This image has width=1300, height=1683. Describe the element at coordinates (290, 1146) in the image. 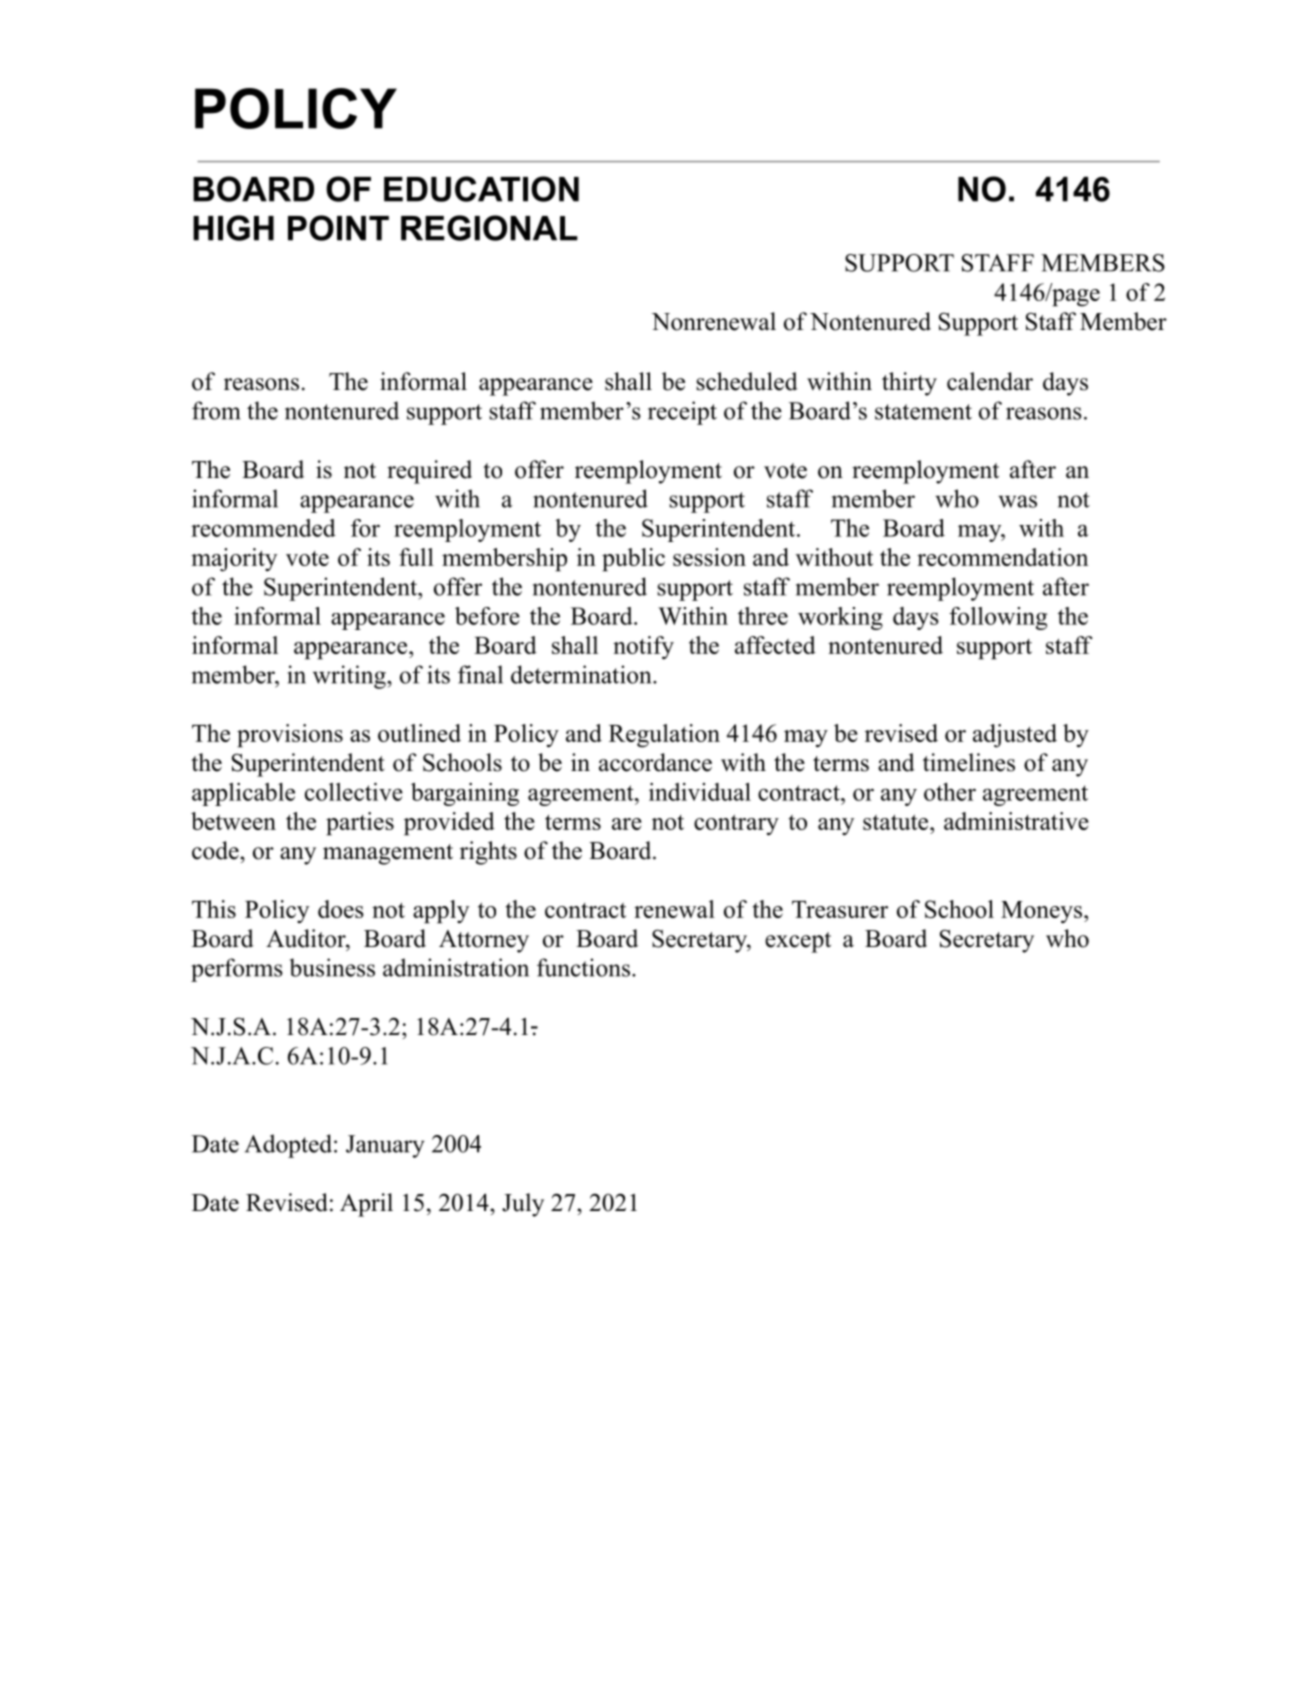

I see `Adopted` at that location.
